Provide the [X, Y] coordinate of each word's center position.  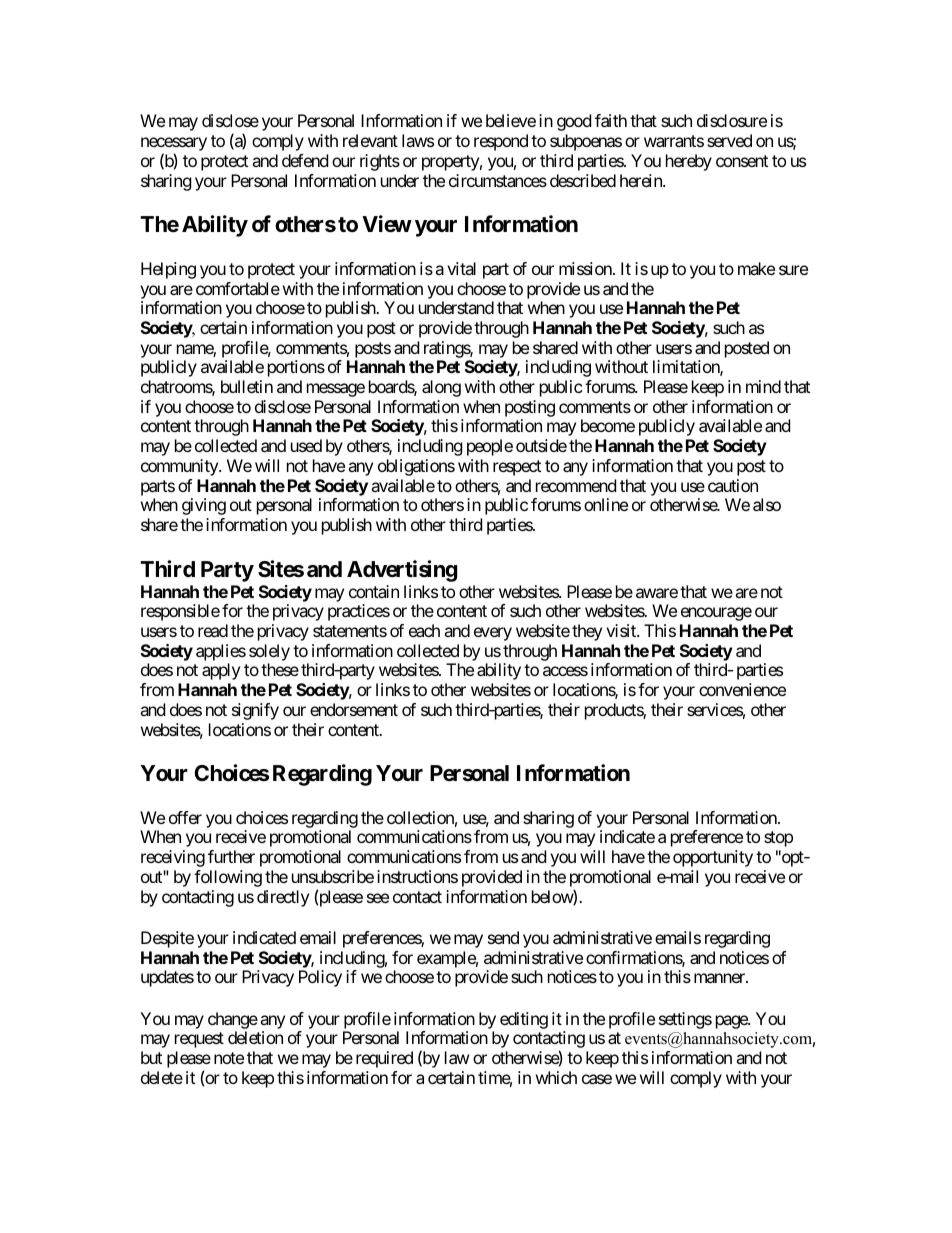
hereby [689, 162]
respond [501, 142]
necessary [174, 145]
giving [204, 506]
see [378, 898]
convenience [742, 689]
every [493, 634]
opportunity [713, 858]
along [441, 388]
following [228, 878]
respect [517, 468]
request [199, 1040]
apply [221, 671]
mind [763, 386]
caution [733, 485]
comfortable [238, 288]
